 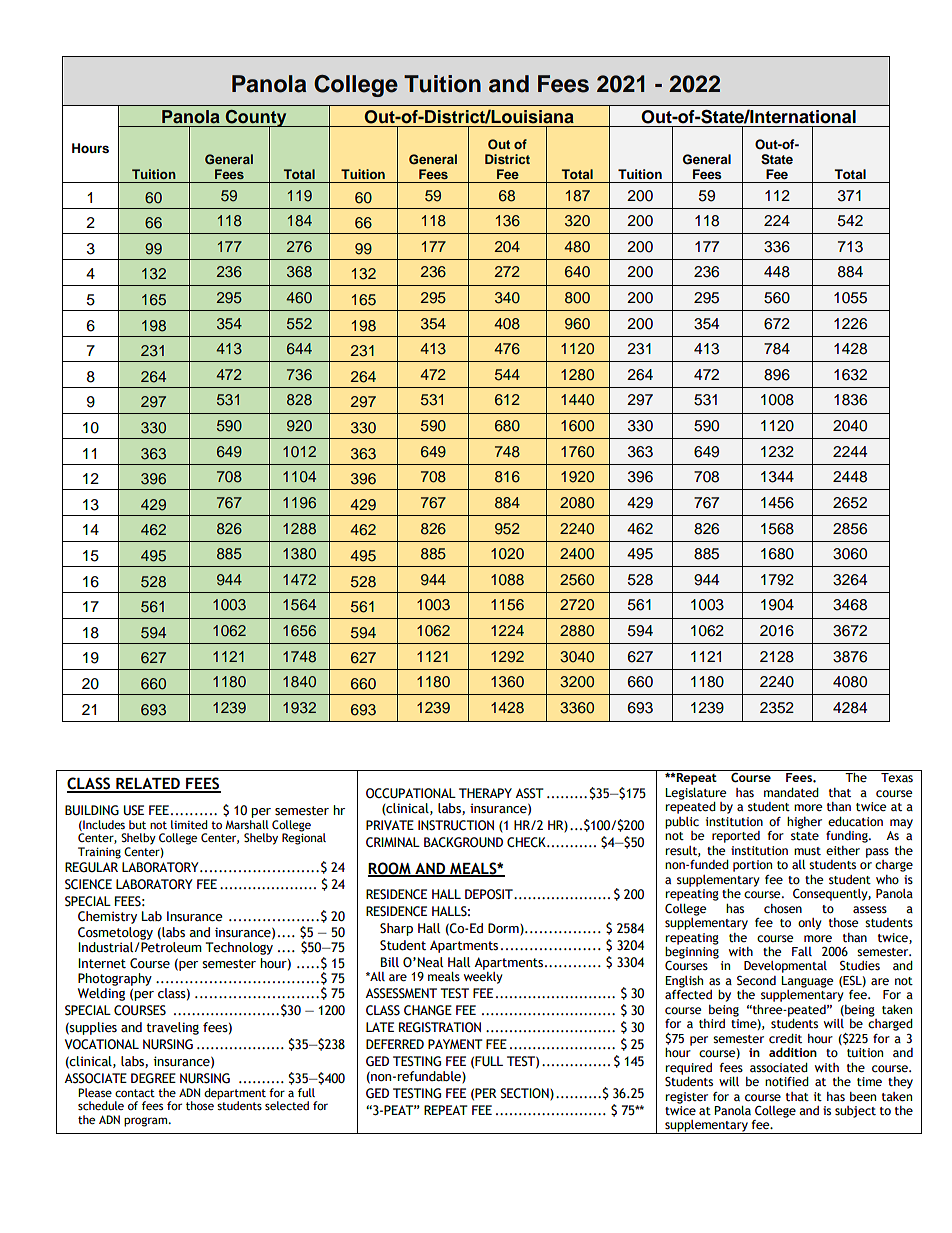 What do you see at coordinates (239, 948) in the image?
I see `Technology` at bounding box center [239, 948].
